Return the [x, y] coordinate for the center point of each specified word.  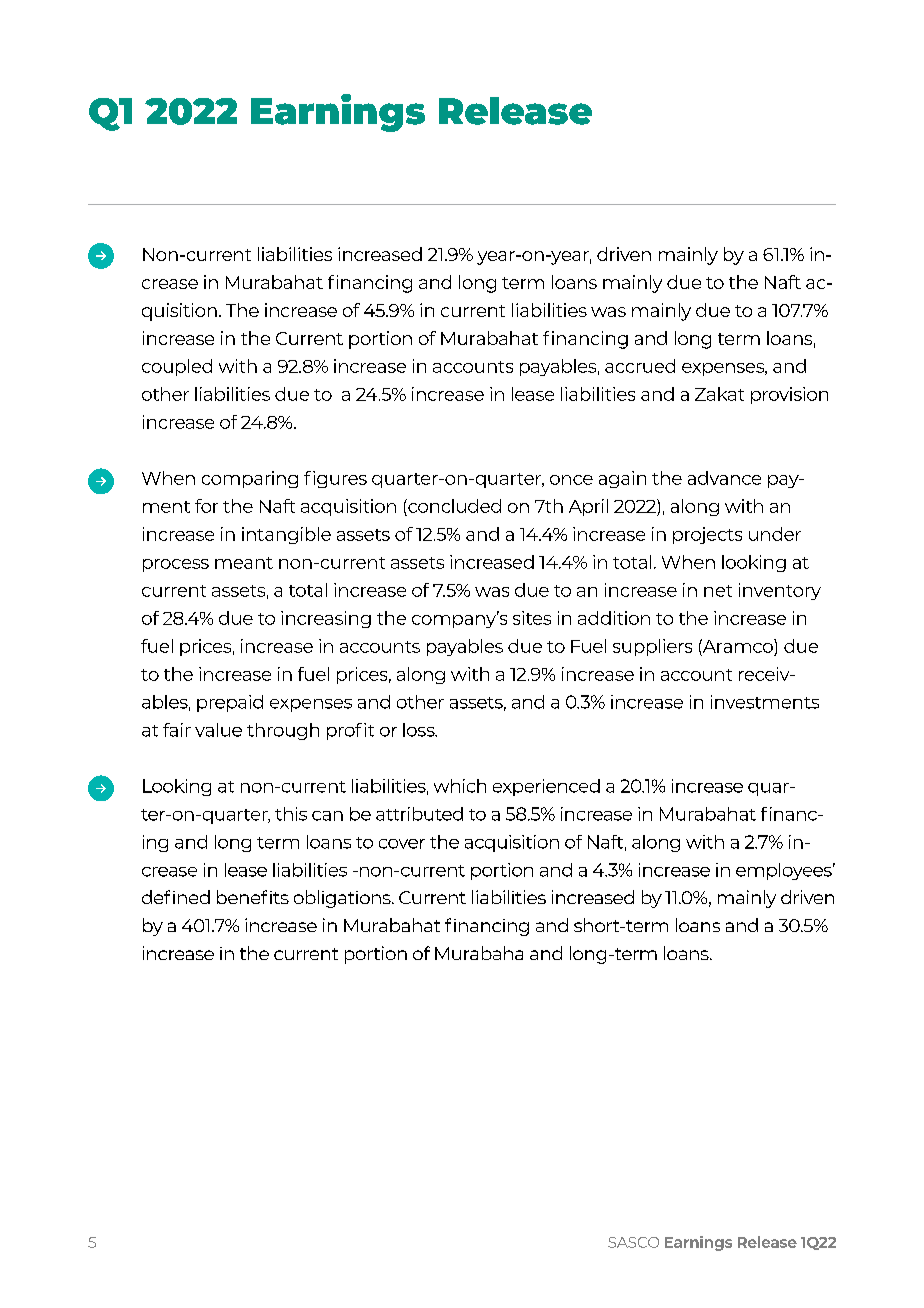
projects [707, 535]
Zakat [719, 394]
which [460, 786]
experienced [546, 787]
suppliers [652, 647]
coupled [177, 367]
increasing [326, 619]
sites [532, 618]
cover [402, 844]
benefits [253, 897]
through [283, 731]
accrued [640, 366]
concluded [453, 506]
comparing [250, 479]
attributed [419, 814]
